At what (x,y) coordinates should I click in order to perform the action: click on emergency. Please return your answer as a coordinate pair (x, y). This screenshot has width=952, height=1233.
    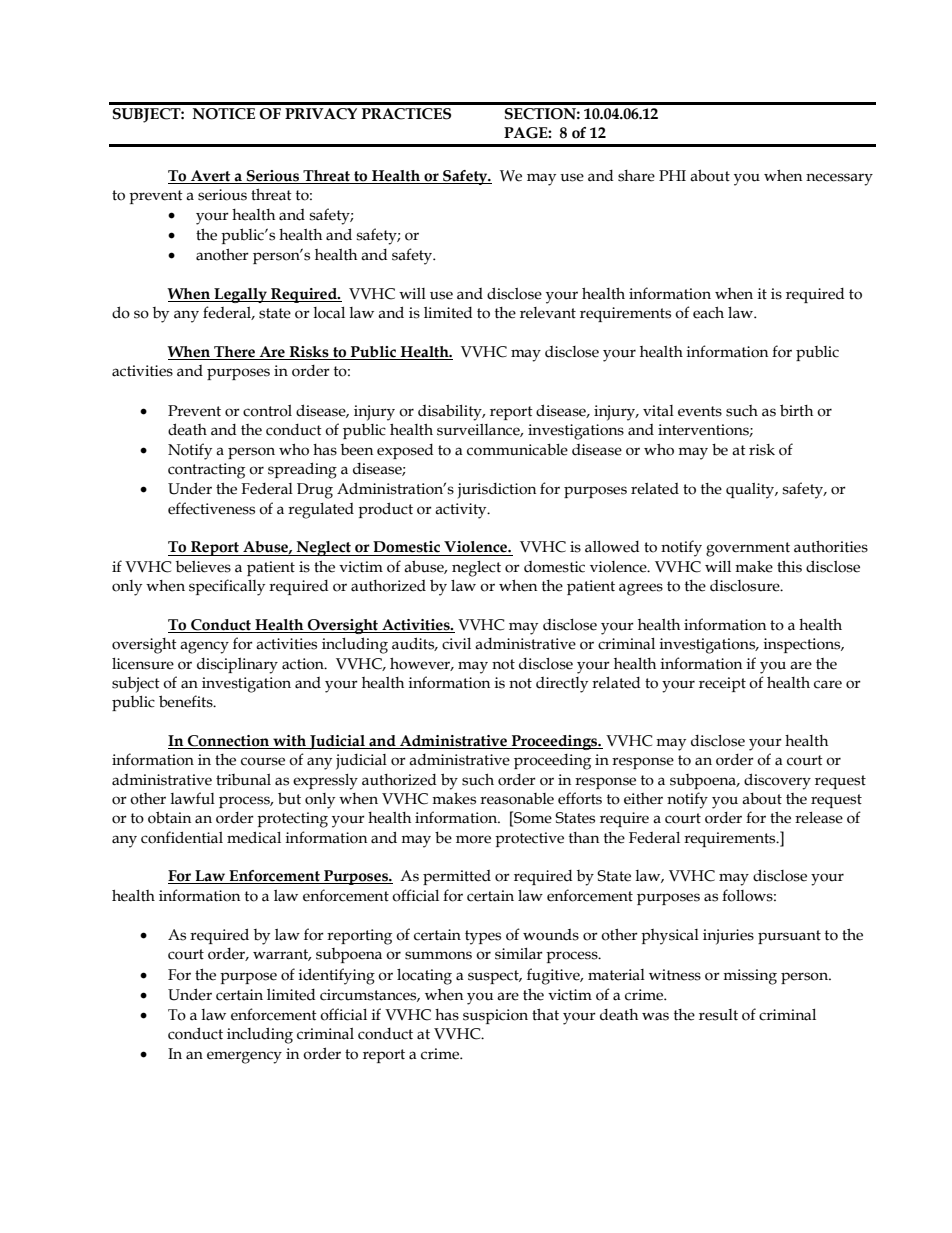
    Looking at the image, I should click on (244, 1057).
